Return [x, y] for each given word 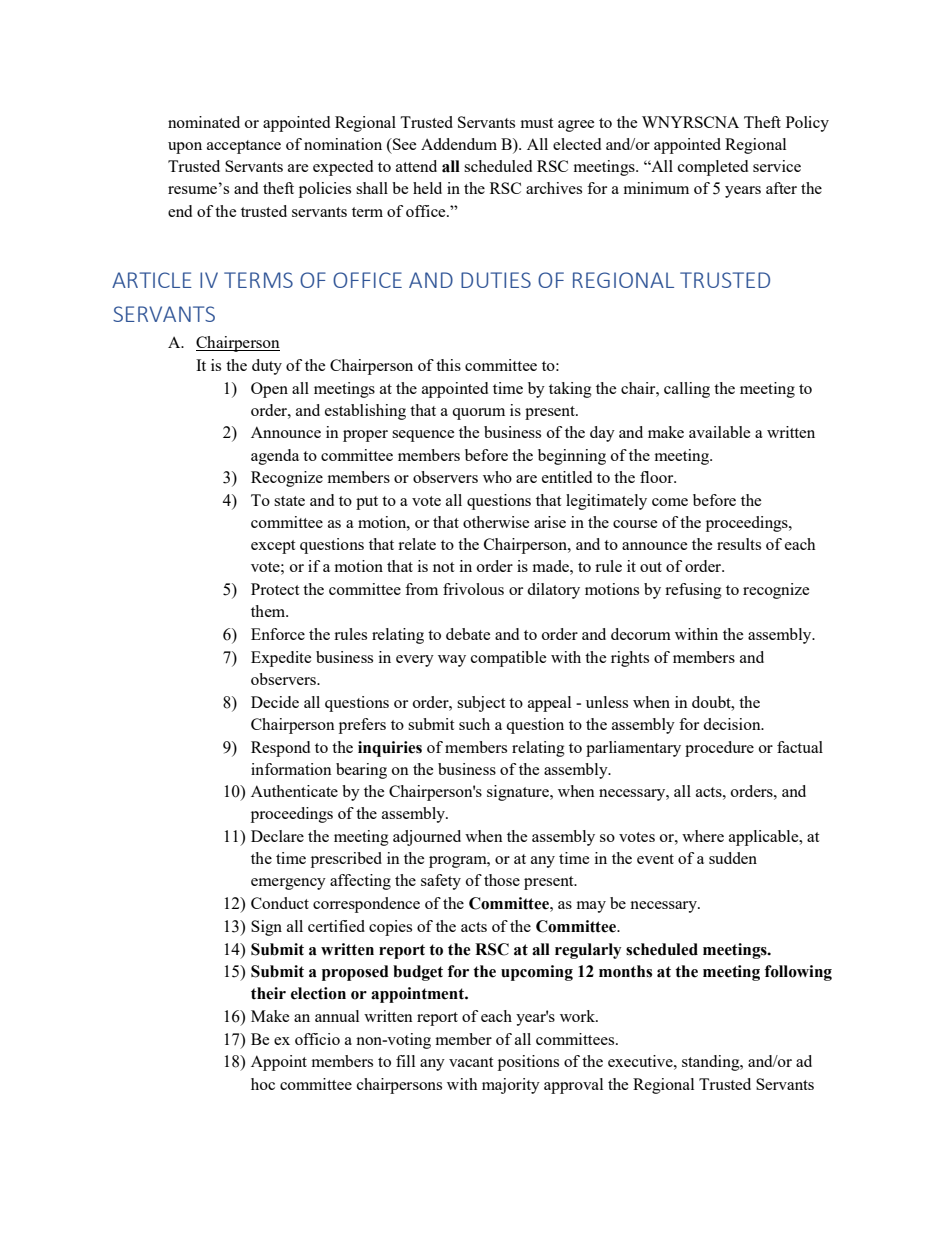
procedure [719, 749]
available [719, 432]
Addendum [459, 144]
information [291, 769]
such [474, 724]
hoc [263, 1084]
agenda [275, 457]
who [497, 477]
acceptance [244, 147]
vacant [471, 1062]
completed [713, 168]
